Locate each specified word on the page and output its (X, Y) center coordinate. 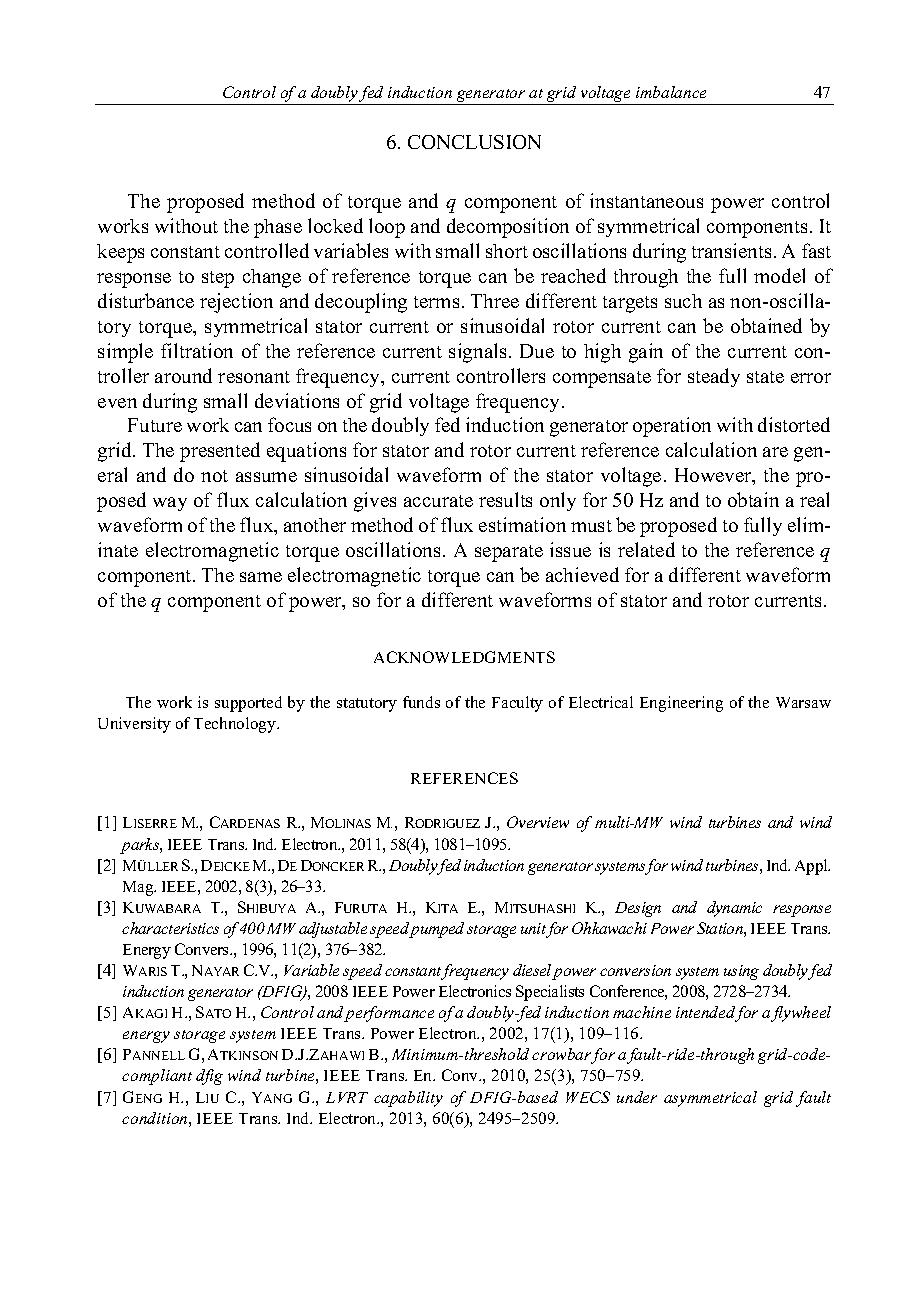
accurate (438, 501)
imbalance (671, 92)
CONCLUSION (474, 142)
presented (220, 452)
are (775, 452)
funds (421, 702)
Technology (236, 725)
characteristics (170, 928)
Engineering (681, 704)
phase (278, 228)
